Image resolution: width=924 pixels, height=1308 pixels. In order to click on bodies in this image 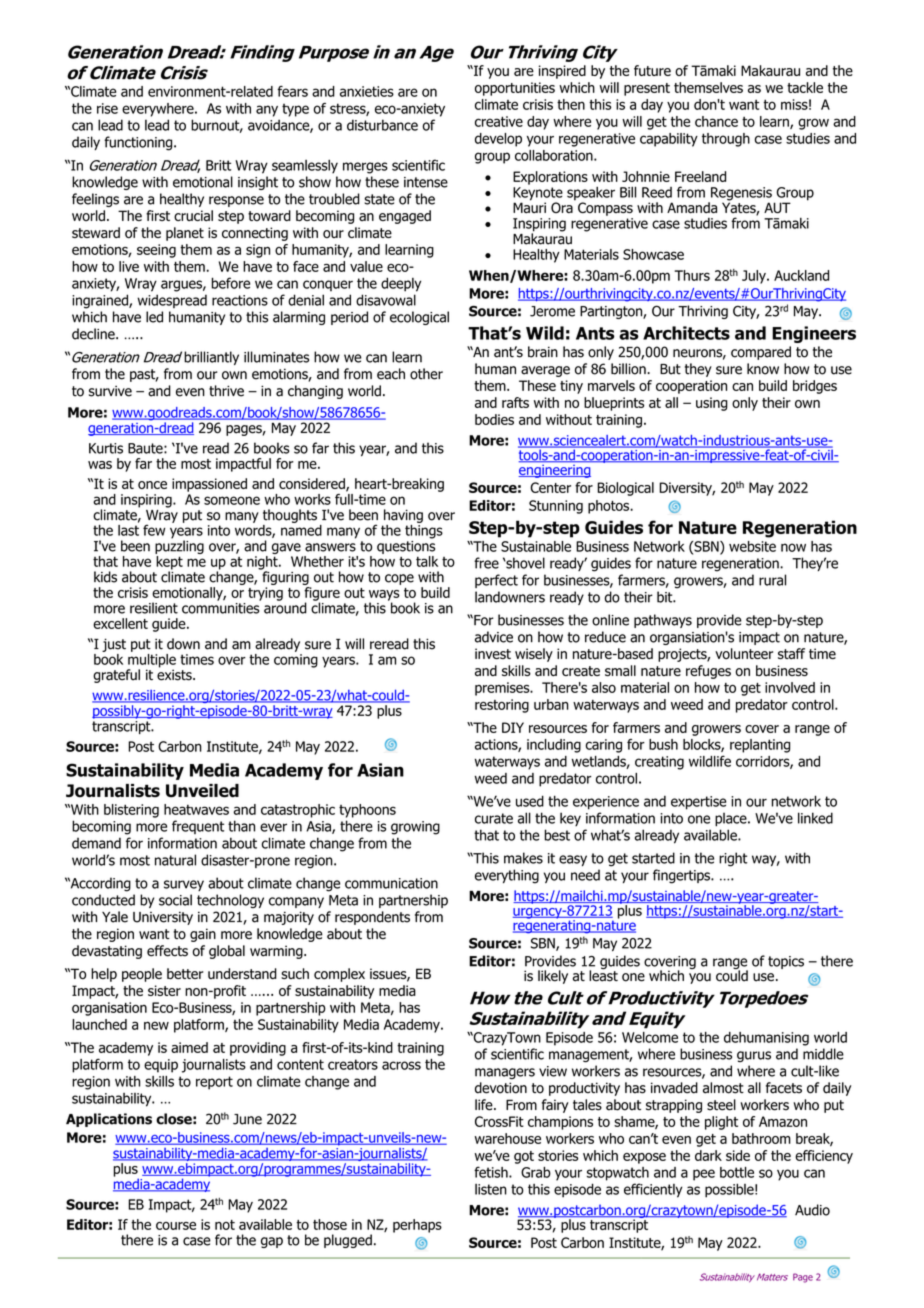, I will do `click(494, 419)`.
